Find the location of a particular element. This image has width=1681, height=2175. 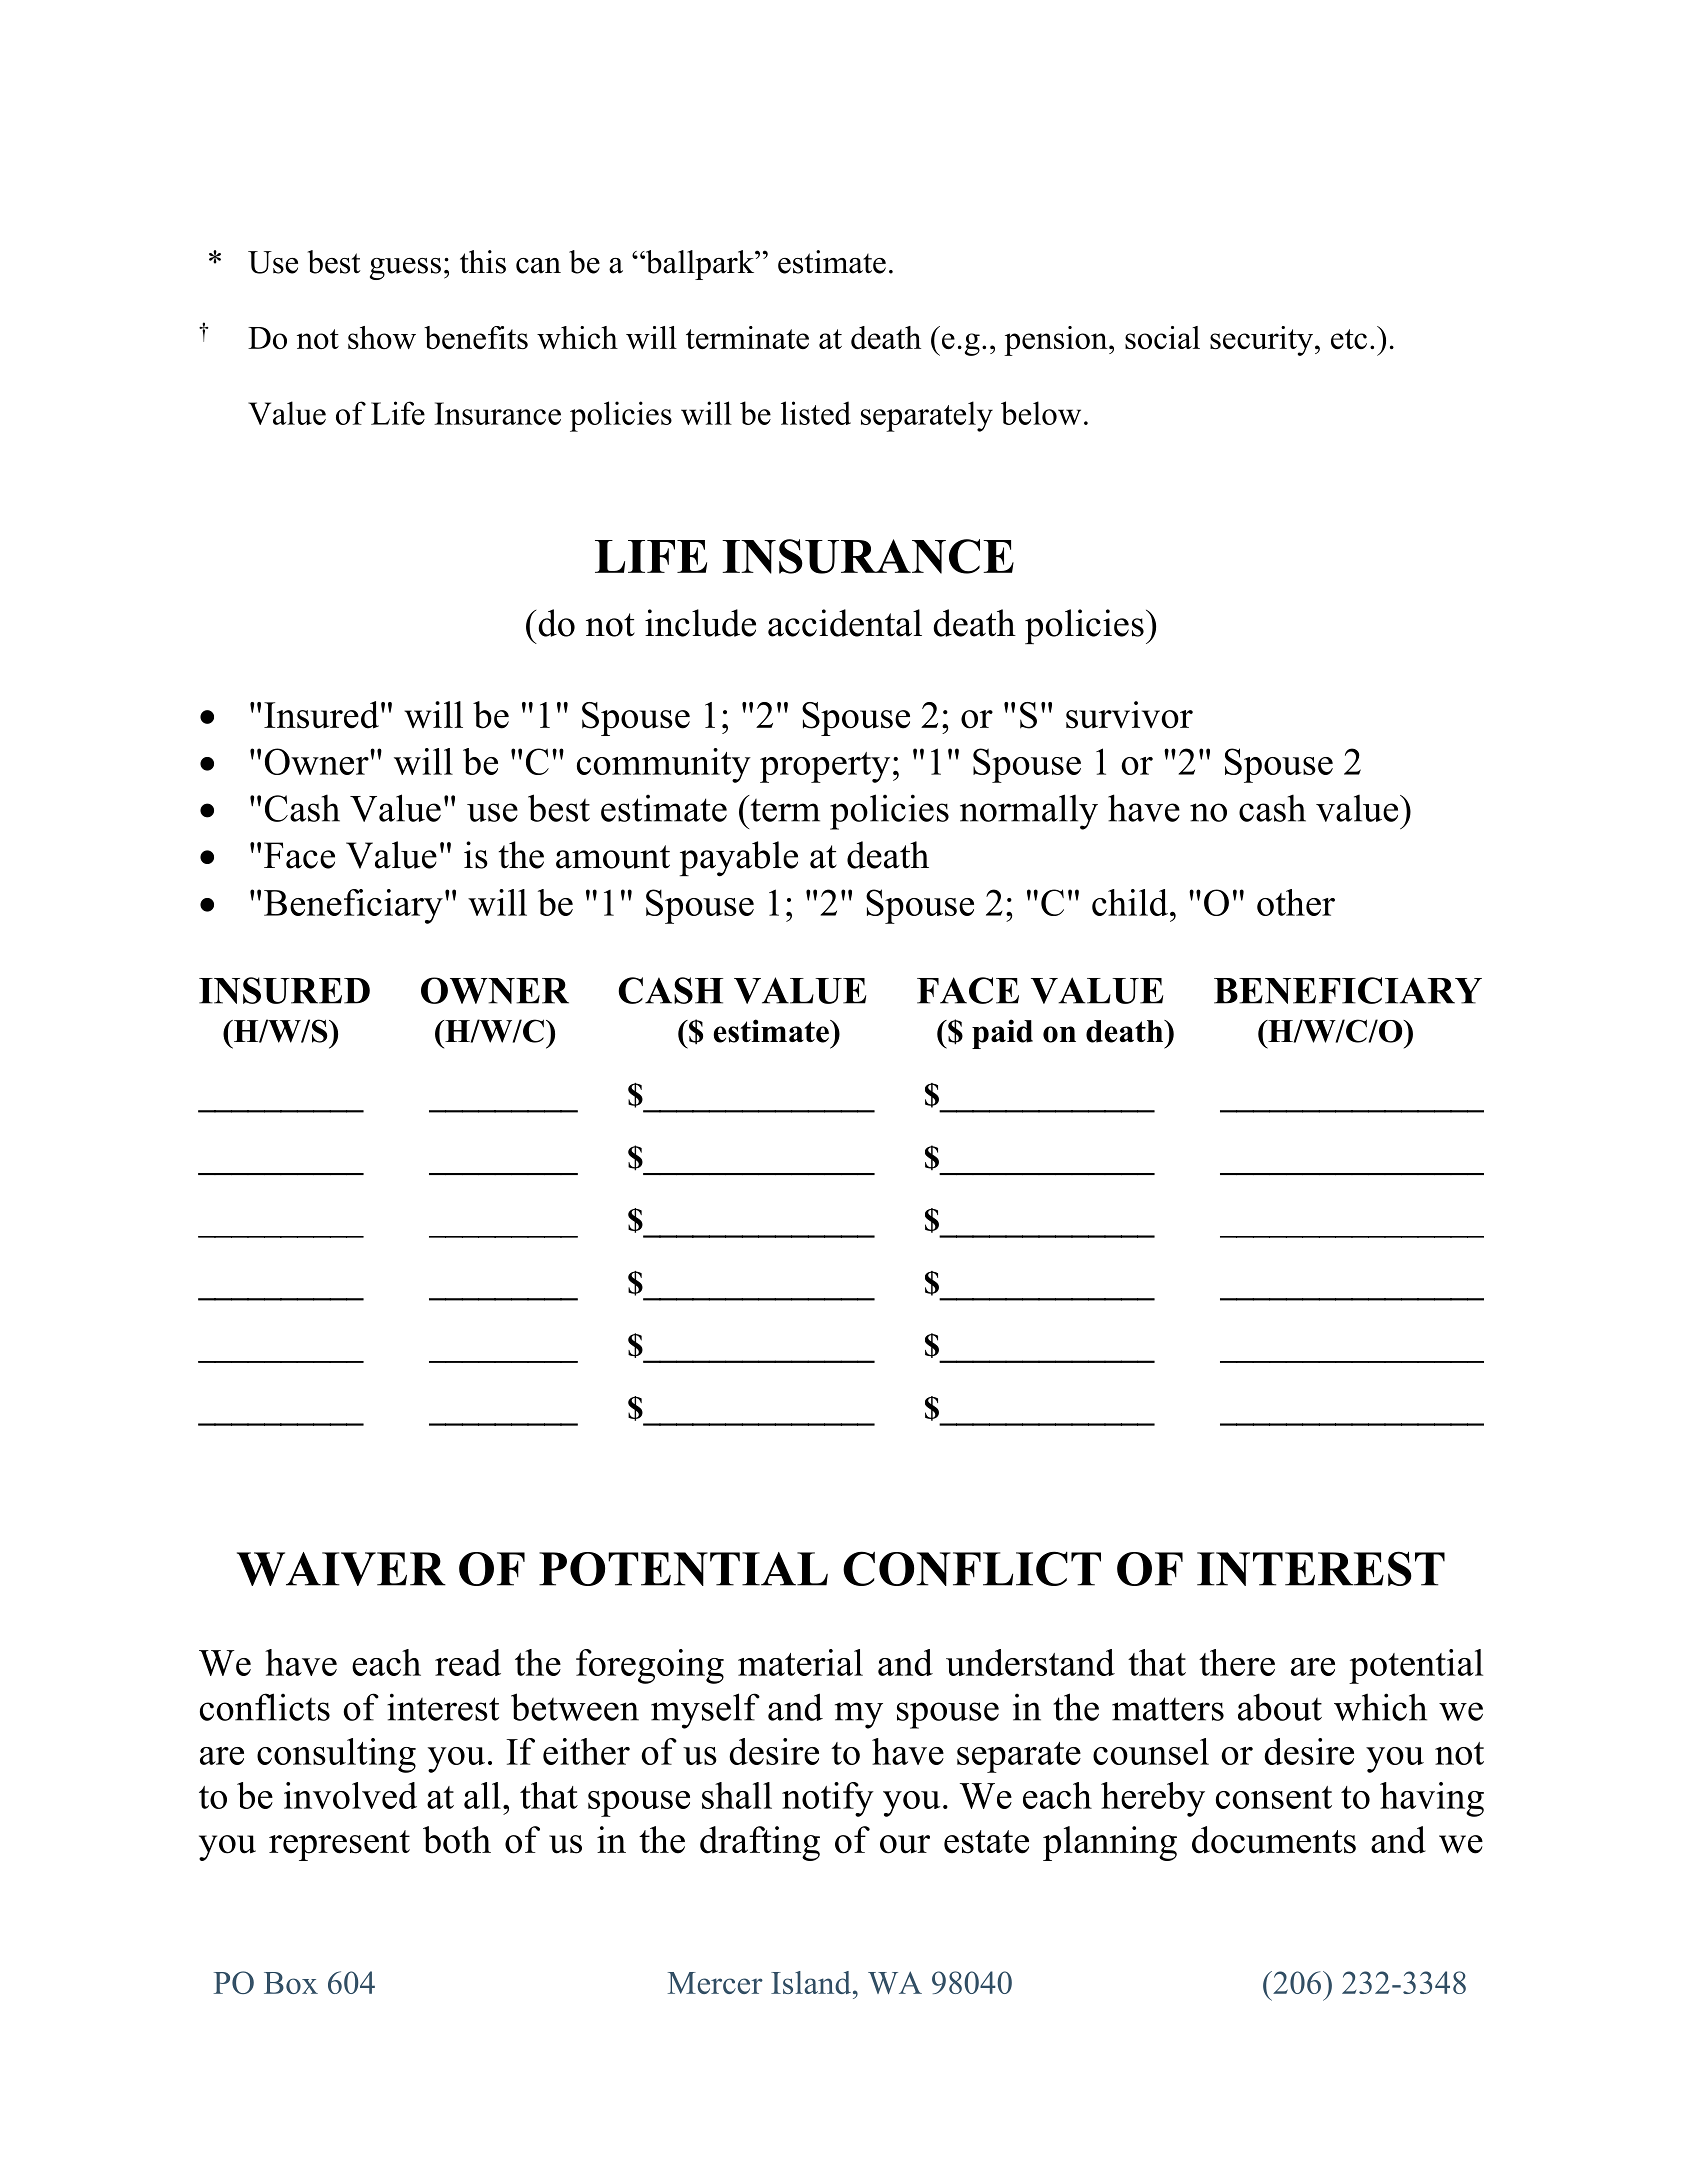

listed is located at coordinates (816, 413).
